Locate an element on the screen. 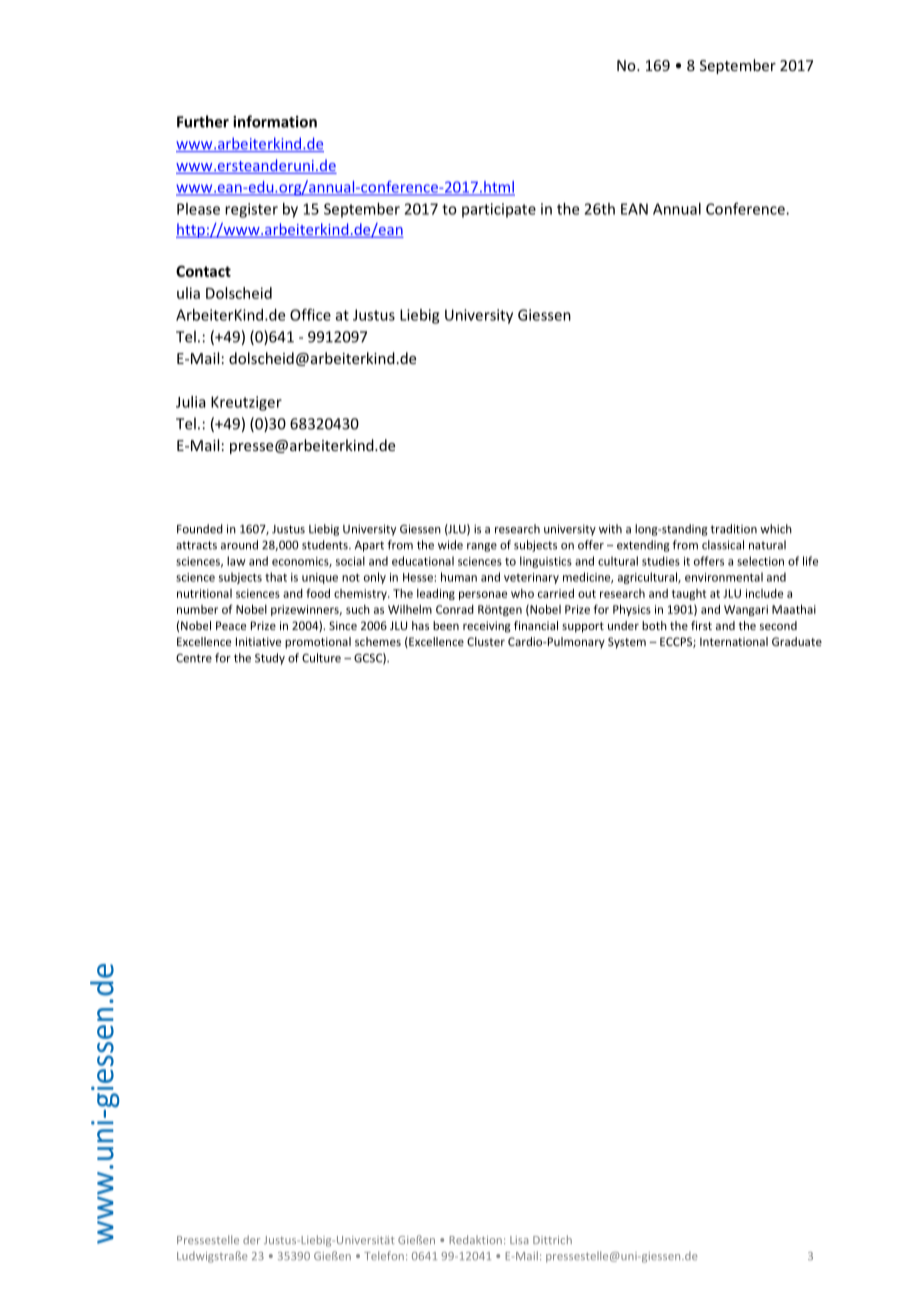 This screenshot has height=1308, width=924. participate is located at coordinates (499, 210).
